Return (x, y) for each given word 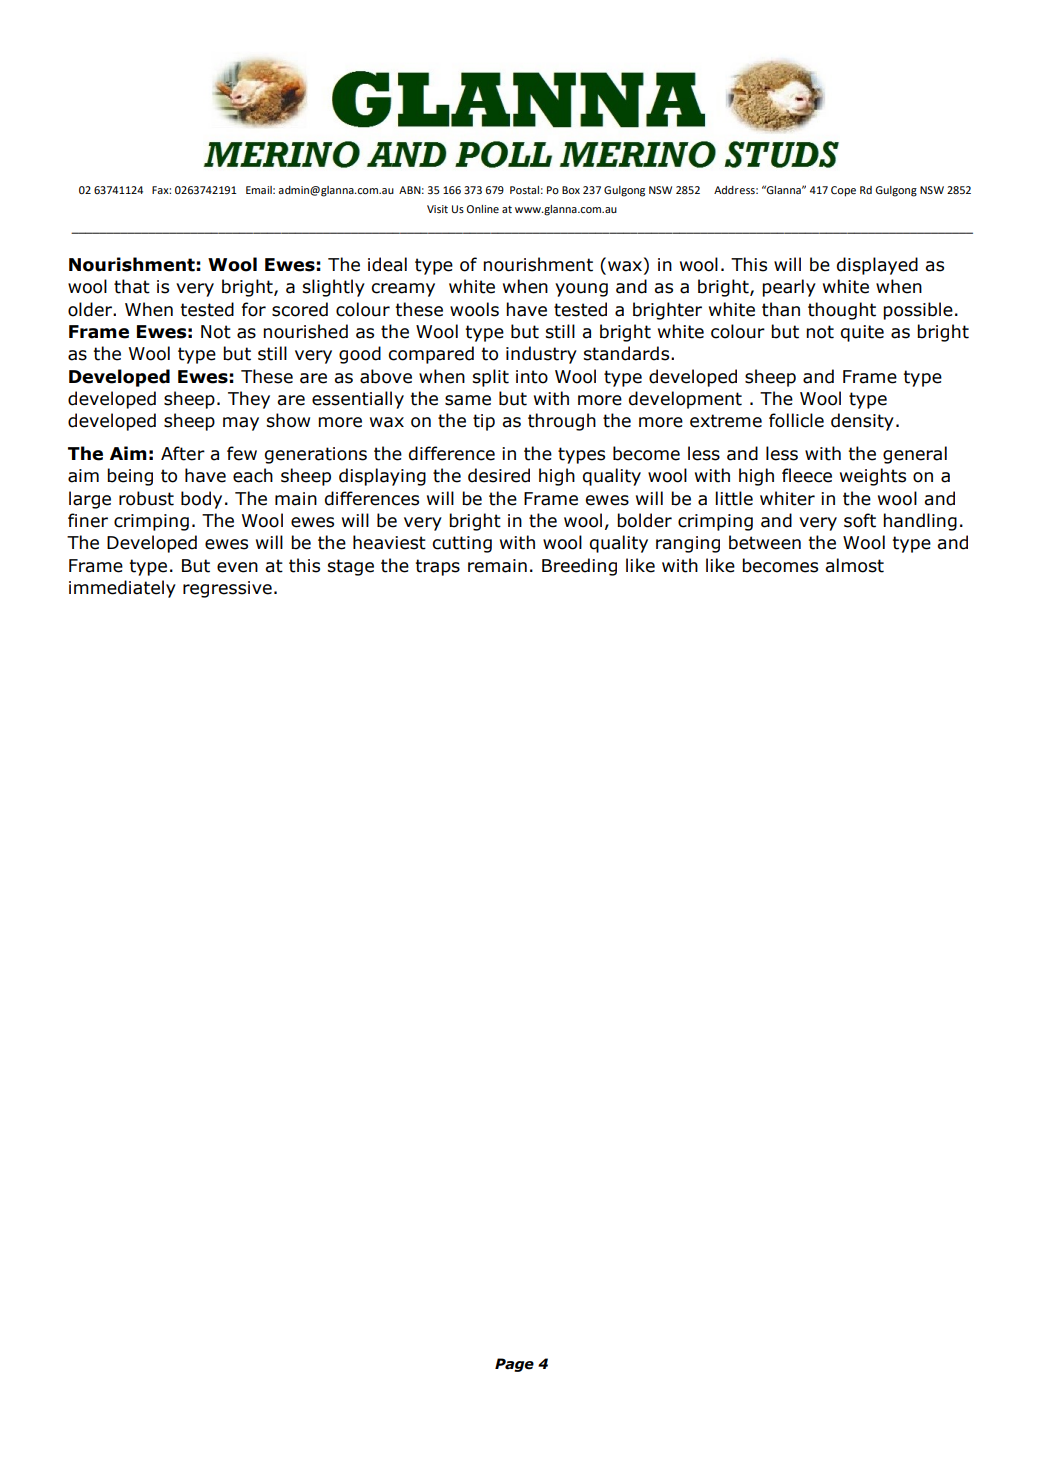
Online (483, 209)
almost (854, 565)
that (132, 286)
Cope (843, 191)
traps (437, 567)
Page (514, 1365)
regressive (227, 589)
